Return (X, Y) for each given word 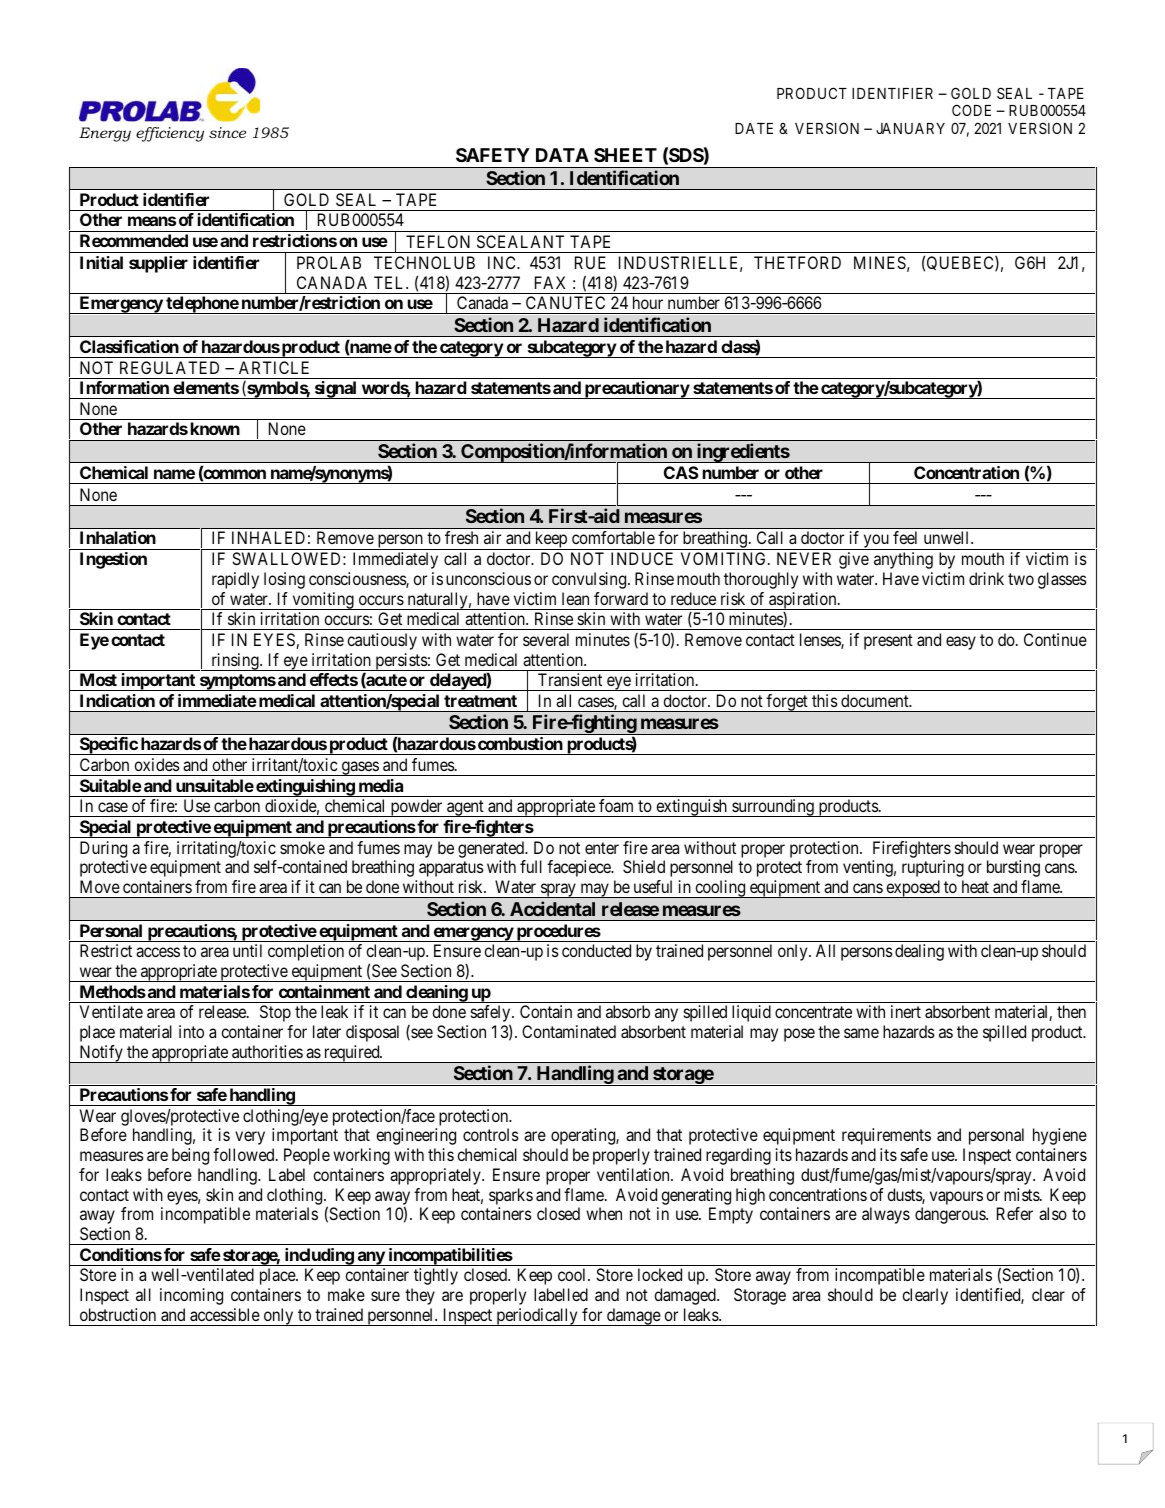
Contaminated (569, 1031)
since (227, 132)
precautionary (637, 390)
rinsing (235, 662)
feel (905, 537)
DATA (562, 155)
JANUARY (910, 128)
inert (906, 1011)
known (215, 428)
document (876, 700)
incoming (191, 1296)
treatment (480, 701)
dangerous (951, 1215)
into (191, 1031)
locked (660, 1274)
